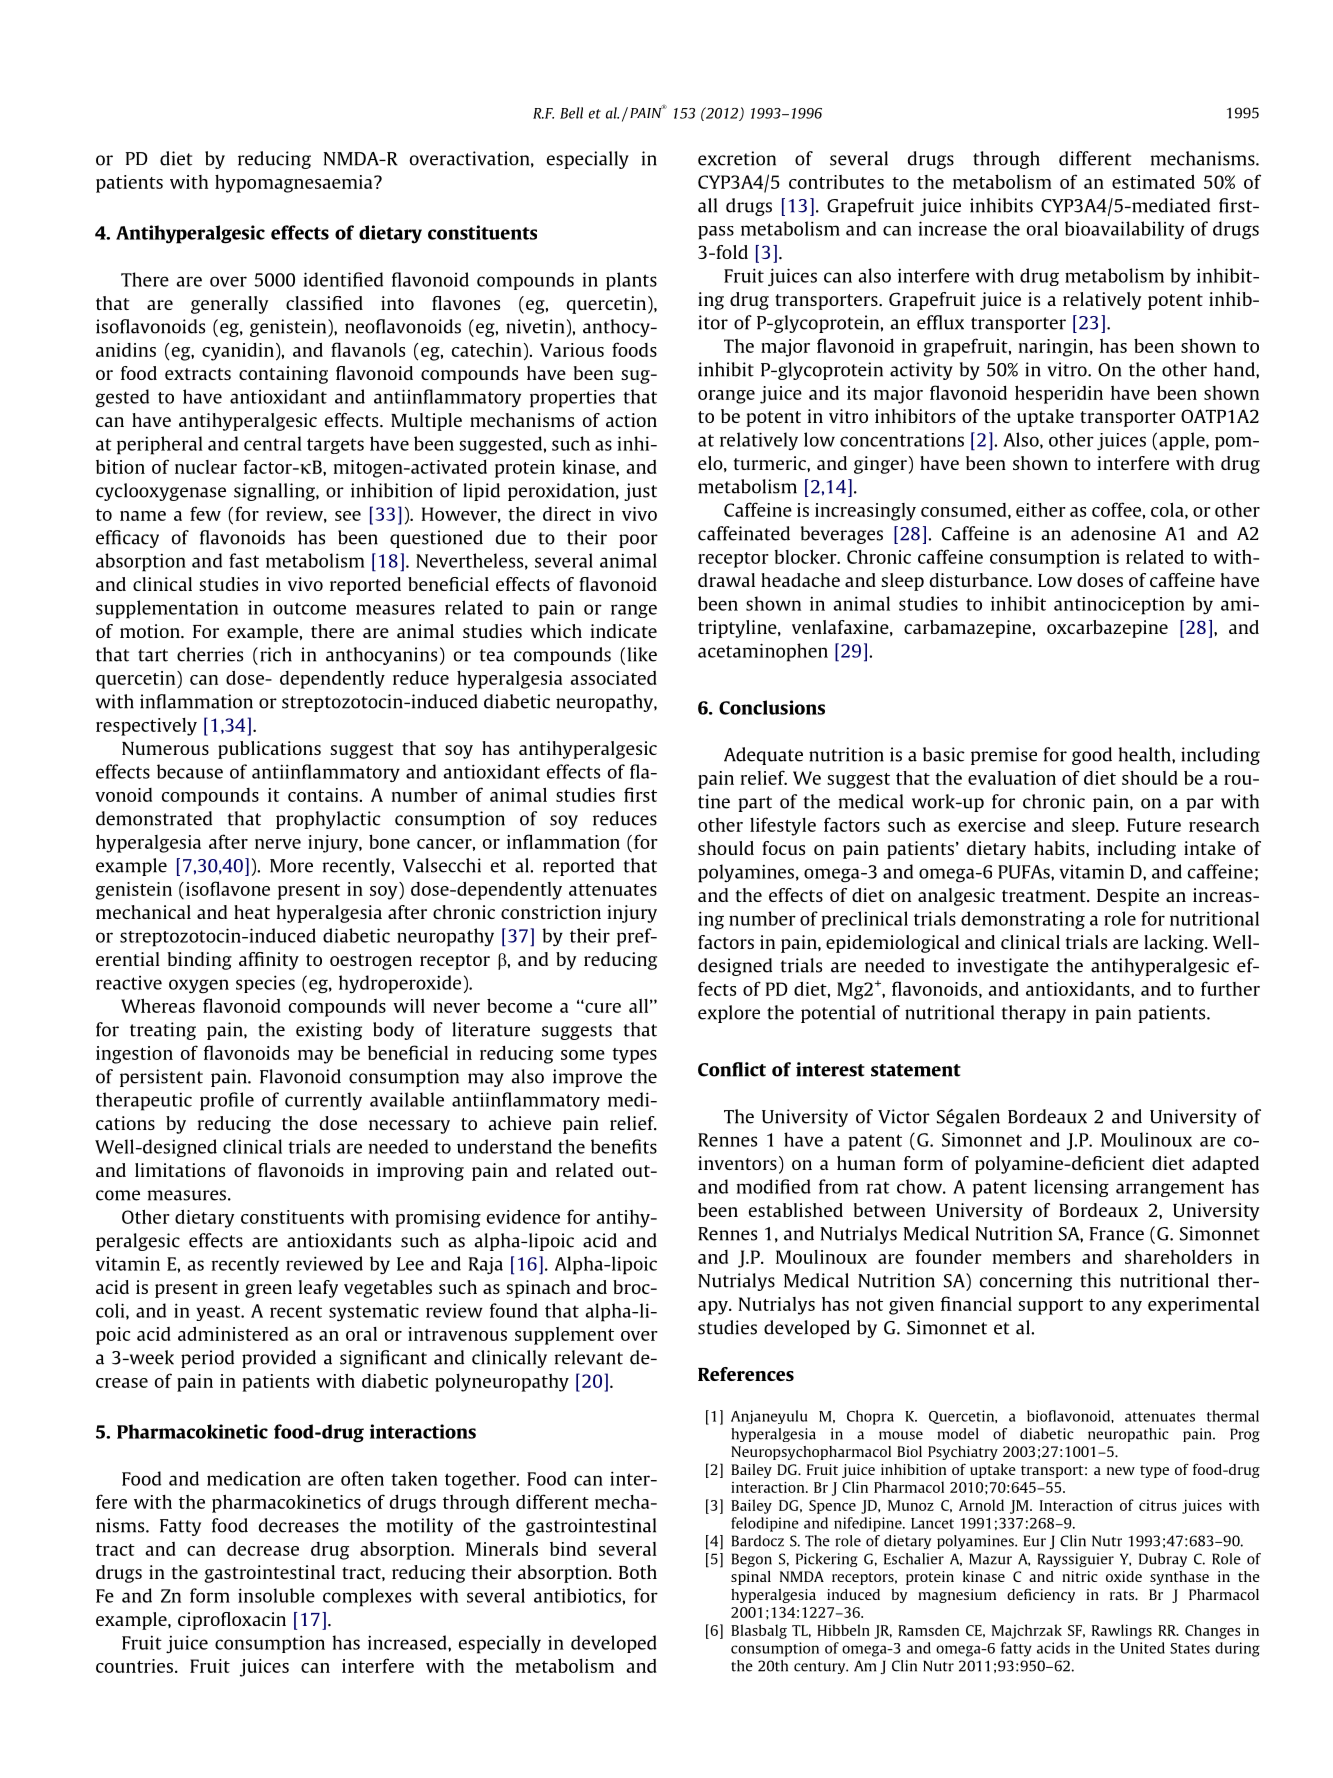 The height and width of the screenshot is (1778, 1333). What do you see at coordinates (763, 756) in the screenshot?
I see `Adequate` at bounding box center [763, 756].
